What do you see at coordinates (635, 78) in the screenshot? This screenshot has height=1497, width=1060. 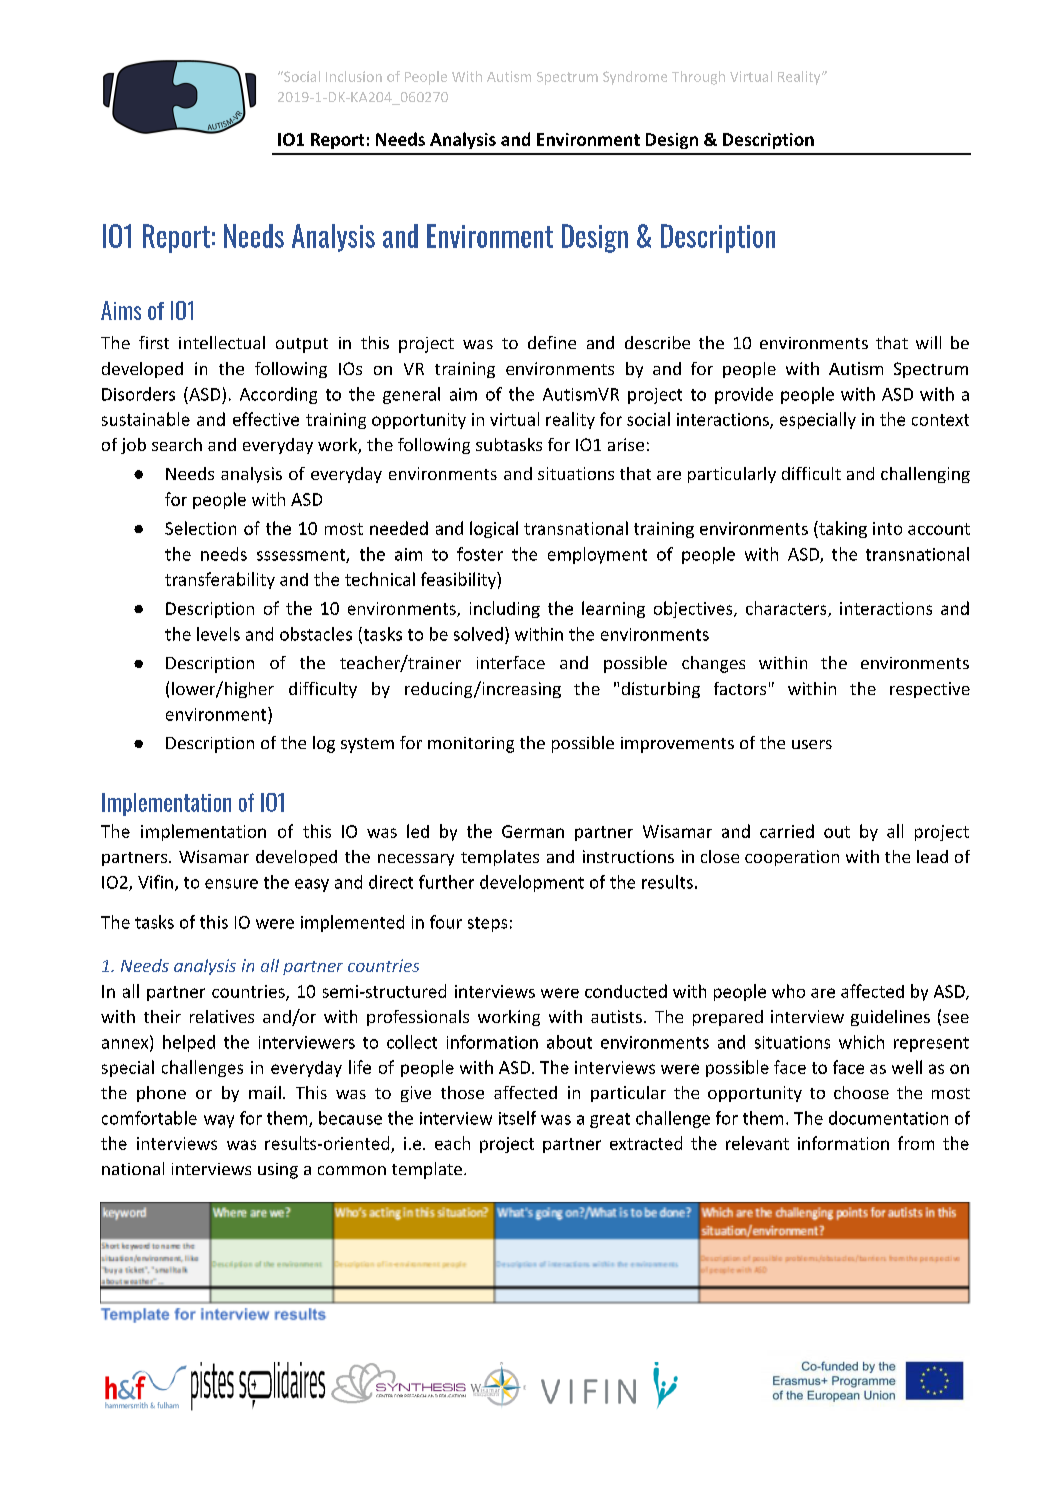 I see `Syndrome` at bounding box center [635, 78].
